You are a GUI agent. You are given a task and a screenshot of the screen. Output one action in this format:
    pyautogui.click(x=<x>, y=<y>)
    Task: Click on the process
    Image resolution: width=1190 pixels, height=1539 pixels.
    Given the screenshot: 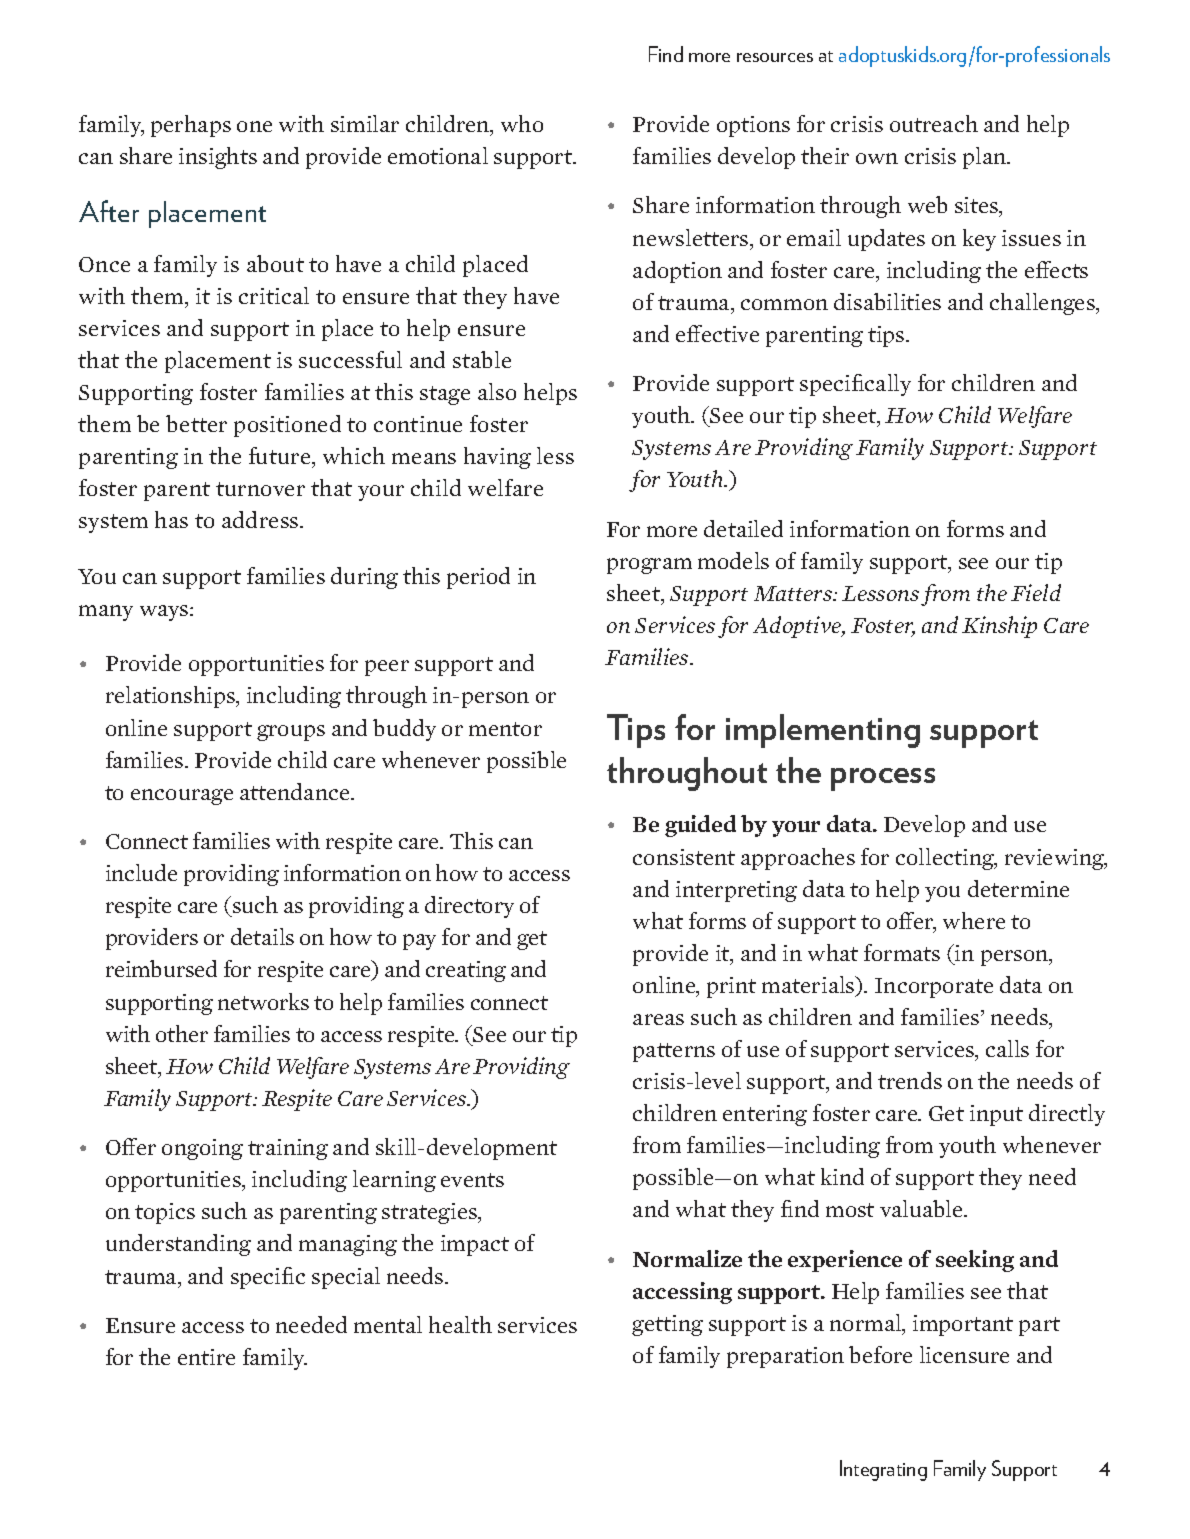 What is the action you would take?
    pyautogui.click(x=883, y=779)
